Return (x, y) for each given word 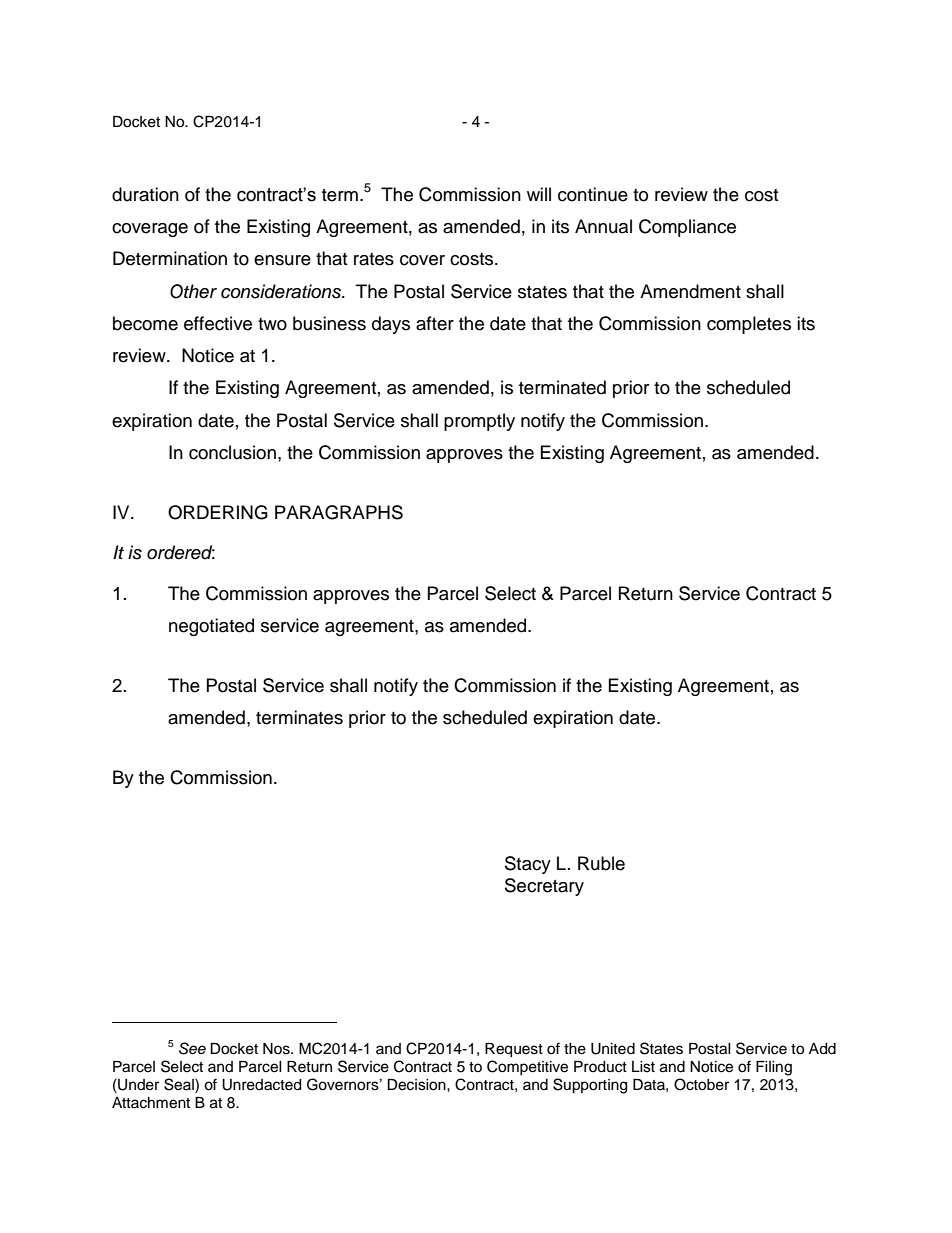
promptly (479, 422)
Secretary (544, 887)
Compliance (687, 228)
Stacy (528, 865)
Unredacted (261, 1085)
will (539, 194)
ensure (282, 260)
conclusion (232, 452)
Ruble (601, 863)
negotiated (211, 627)
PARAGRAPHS (339, 512)
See (192, 1048)
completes (749, 325)
